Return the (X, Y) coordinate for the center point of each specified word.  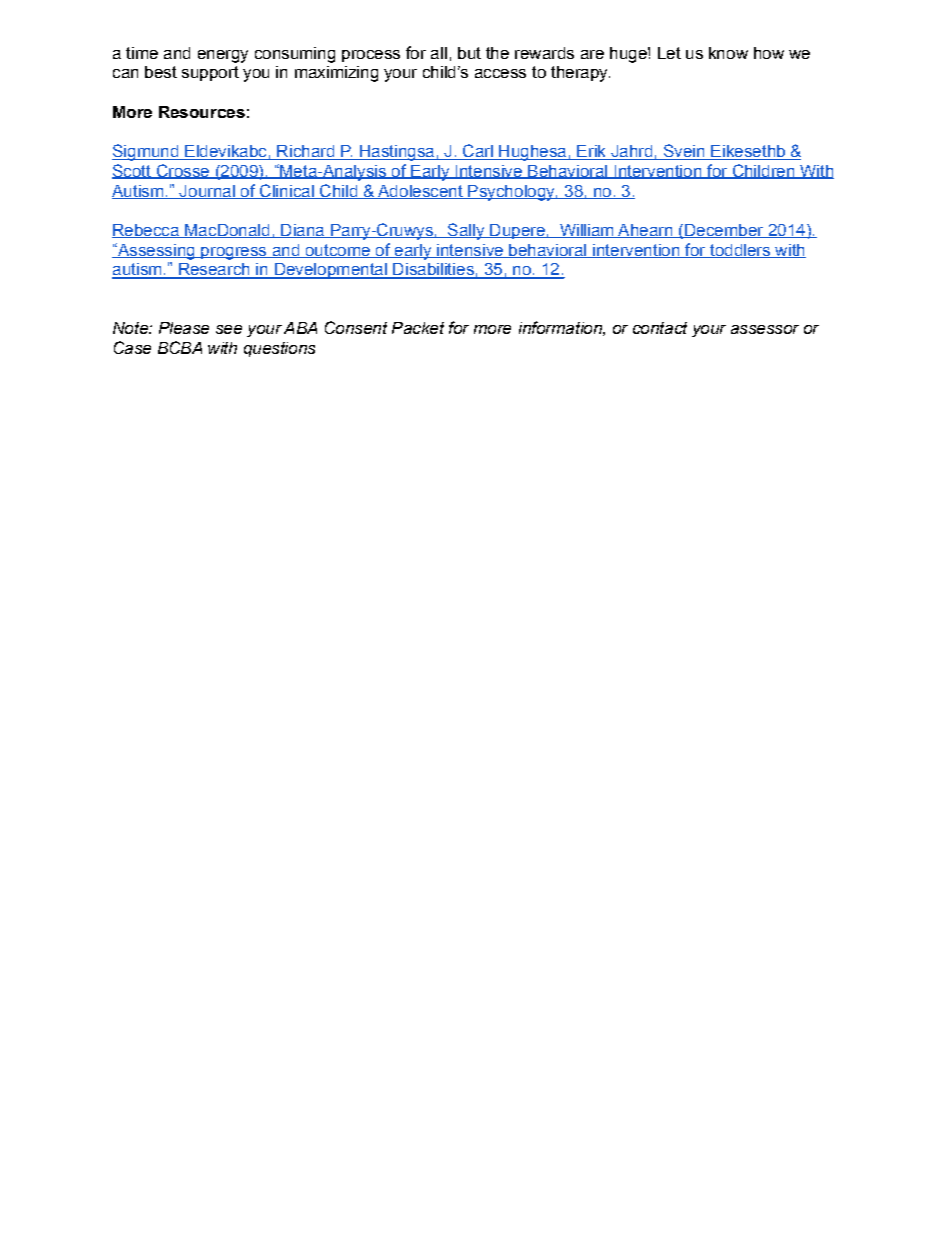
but (469, 53)
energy (223, 56)
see (229, 329)
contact (660, 328)
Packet (418, 328)
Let (669, 53)
